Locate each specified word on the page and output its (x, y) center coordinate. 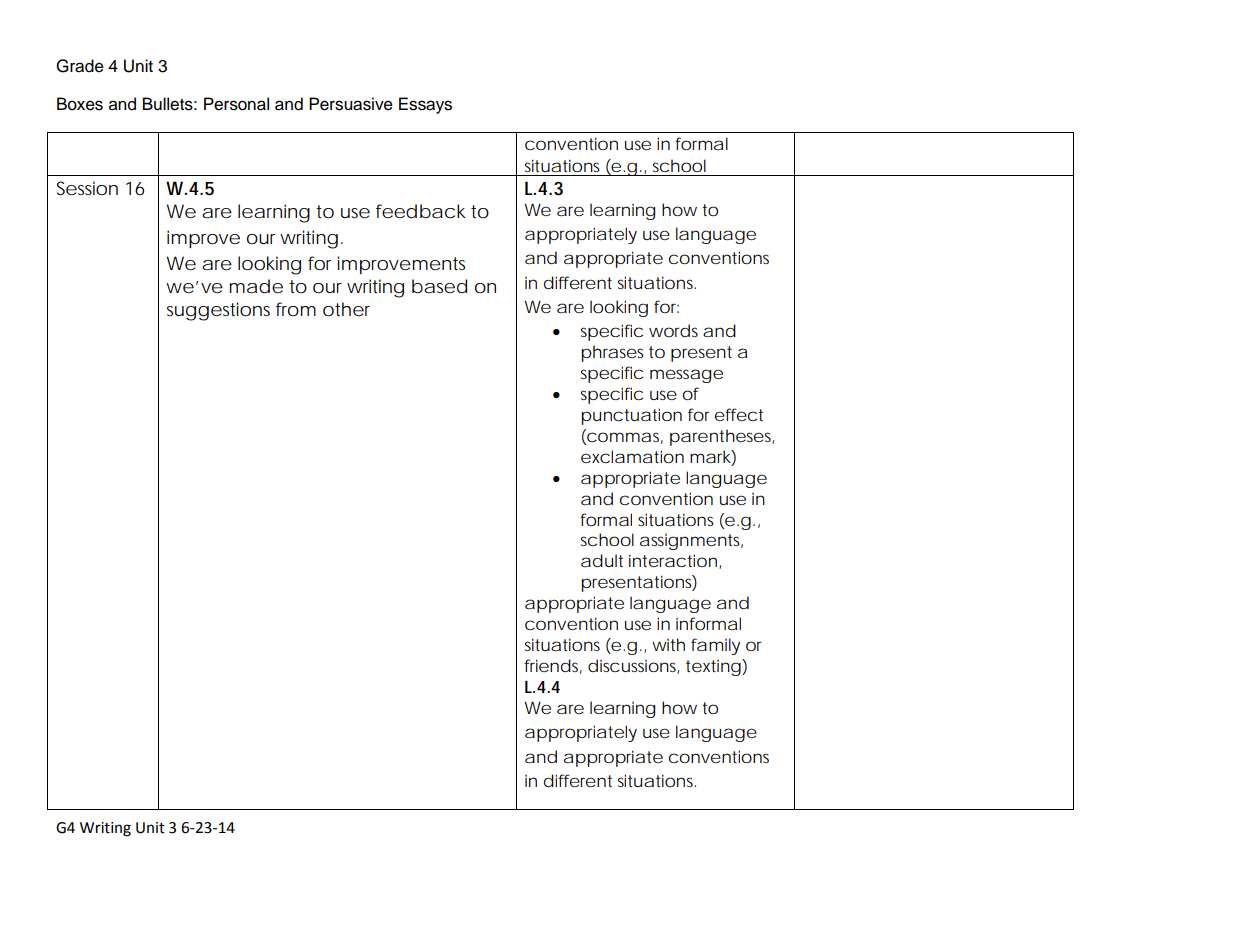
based (439, 286)
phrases (613, 353)
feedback (421, 211)
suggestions (218, 311)
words (673, 330)
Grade (80, 66)
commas (624, 437)
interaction (673, 560)
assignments (691, 542)
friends (553, 666)
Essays (425, 105)
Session (87, 188)
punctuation (632, 416)
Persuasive (351, 104)
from (296, 309)
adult (602, 560)
